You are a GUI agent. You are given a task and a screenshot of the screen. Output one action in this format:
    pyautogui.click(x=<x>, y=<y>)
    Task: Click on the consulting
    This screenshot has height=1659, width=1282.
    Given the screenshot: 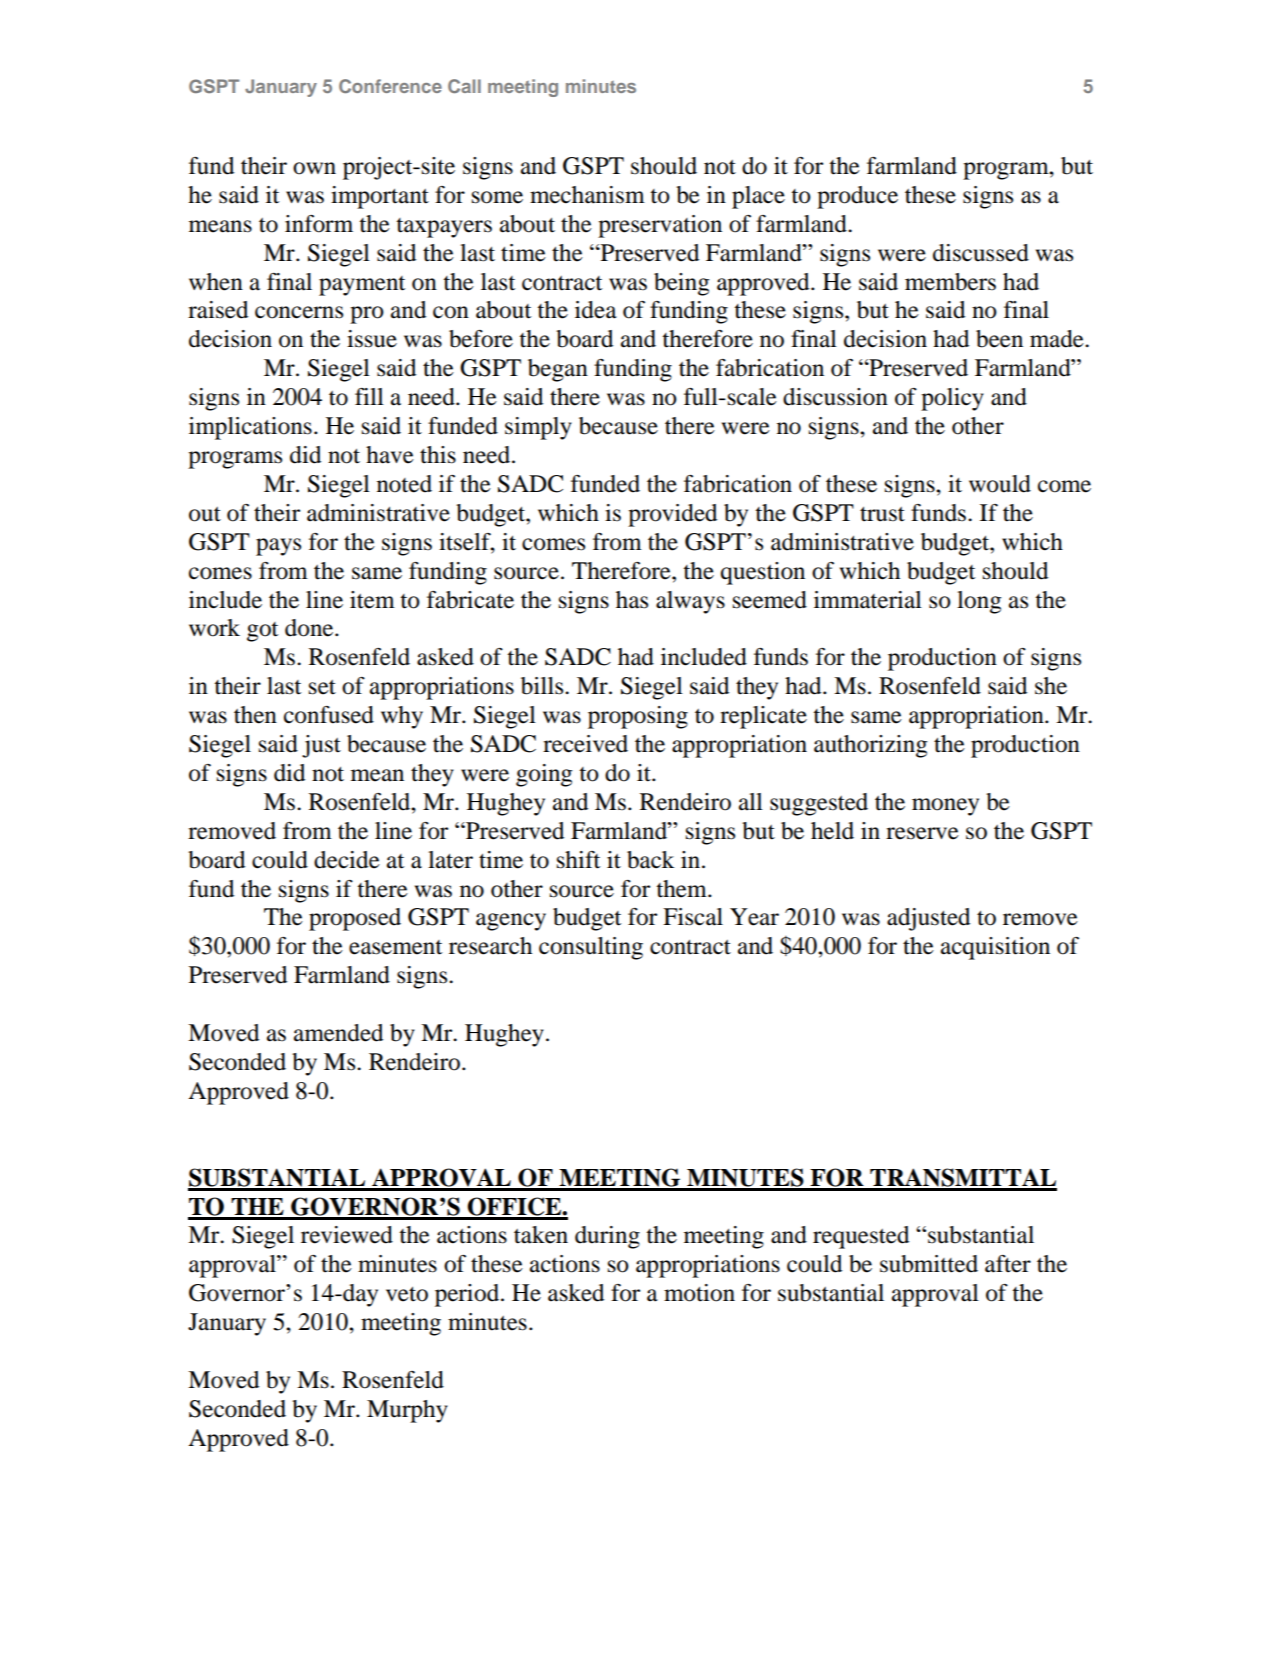 What is the action you would take?
    pyautogui.click(x=591, y=948)
